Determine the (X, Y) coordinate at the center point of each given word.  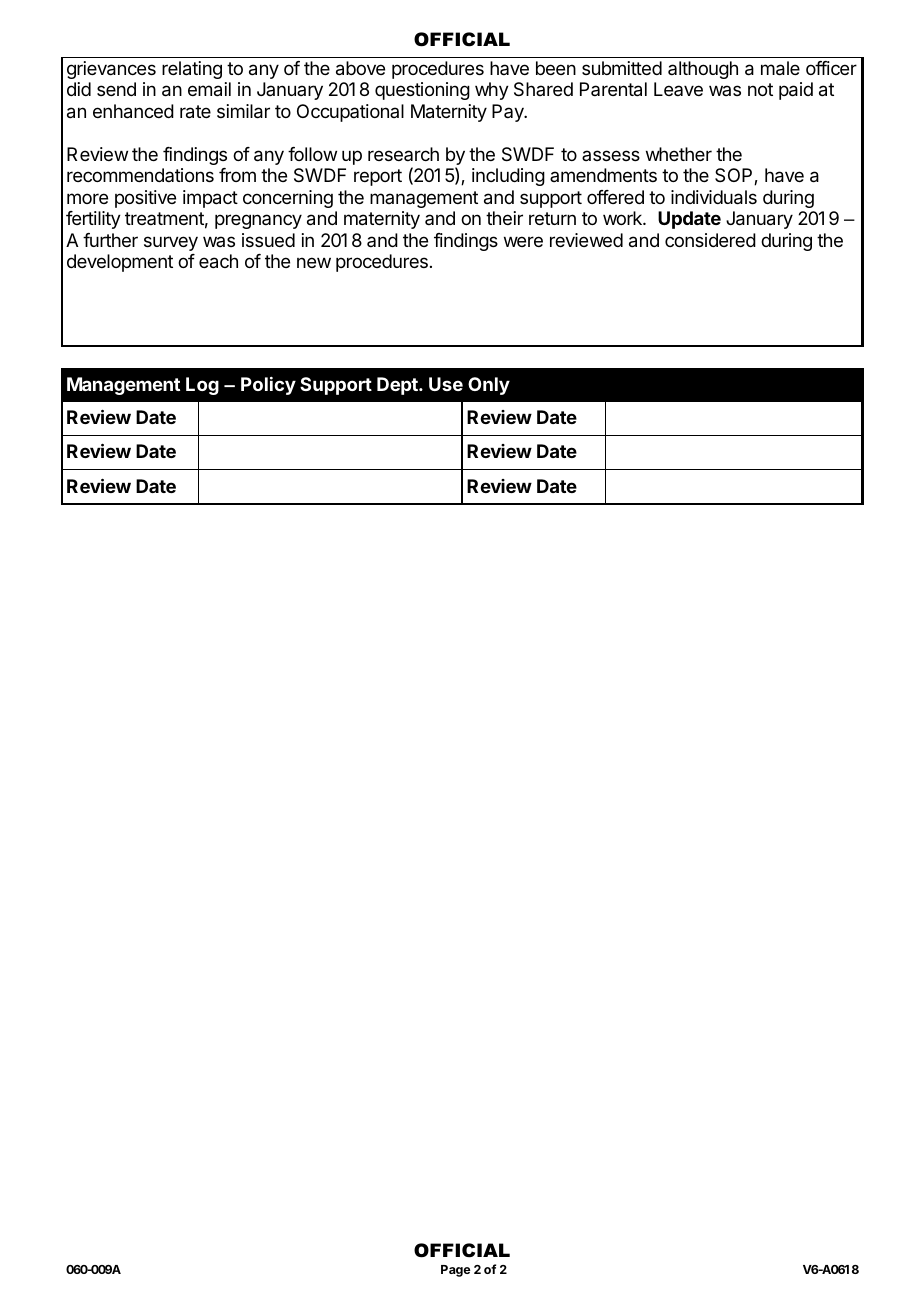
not (760, 89)
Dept (398, 386)
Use (446, 384)
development (120, 263)
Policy (268, 386)
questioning (422, 91)
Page (456, 1271)
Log (202, 386)
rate (195, 112)
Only (489, 386)
